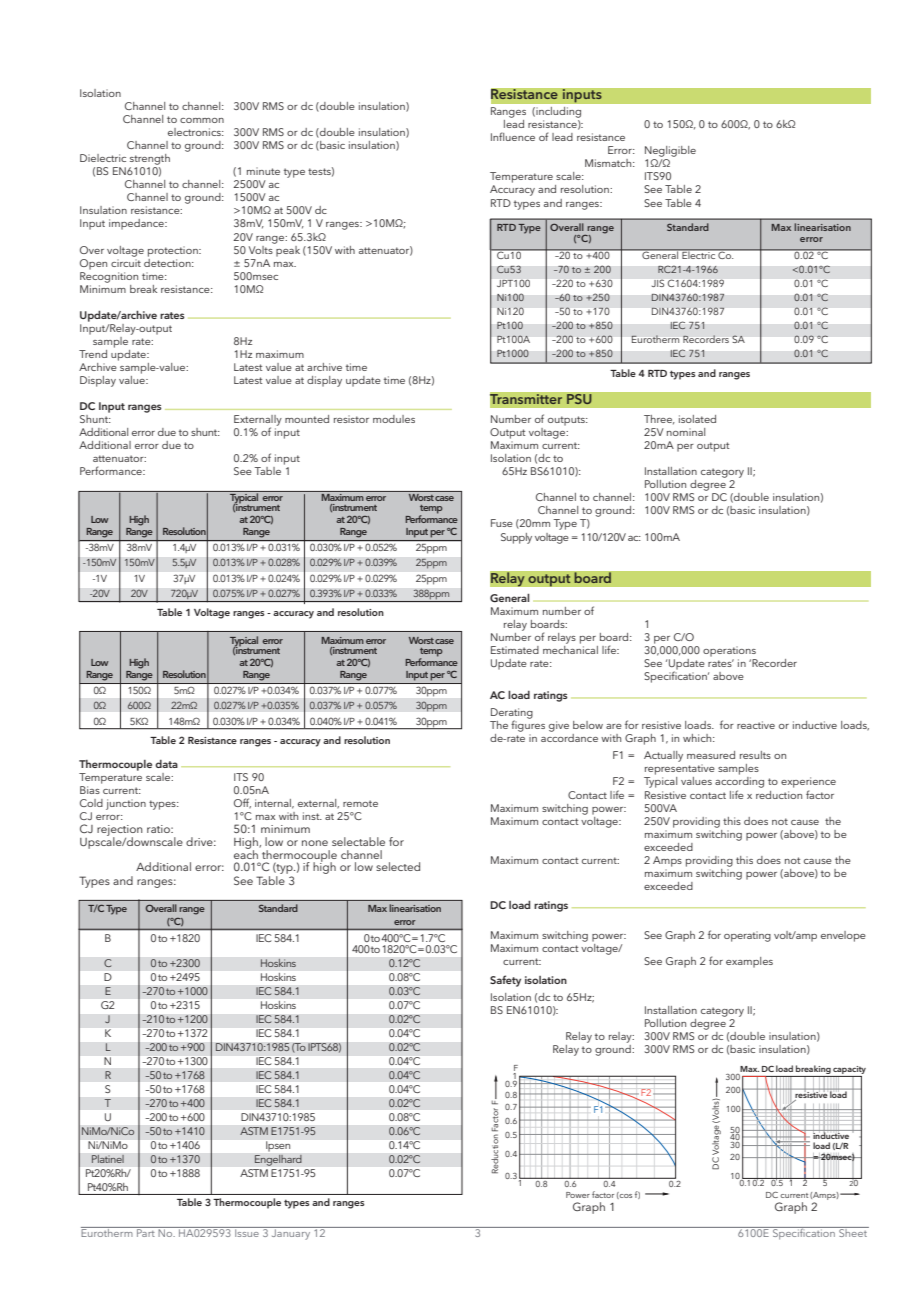 This page has height=1308, width=924. I want to click on reactive, so click(756, 725).
